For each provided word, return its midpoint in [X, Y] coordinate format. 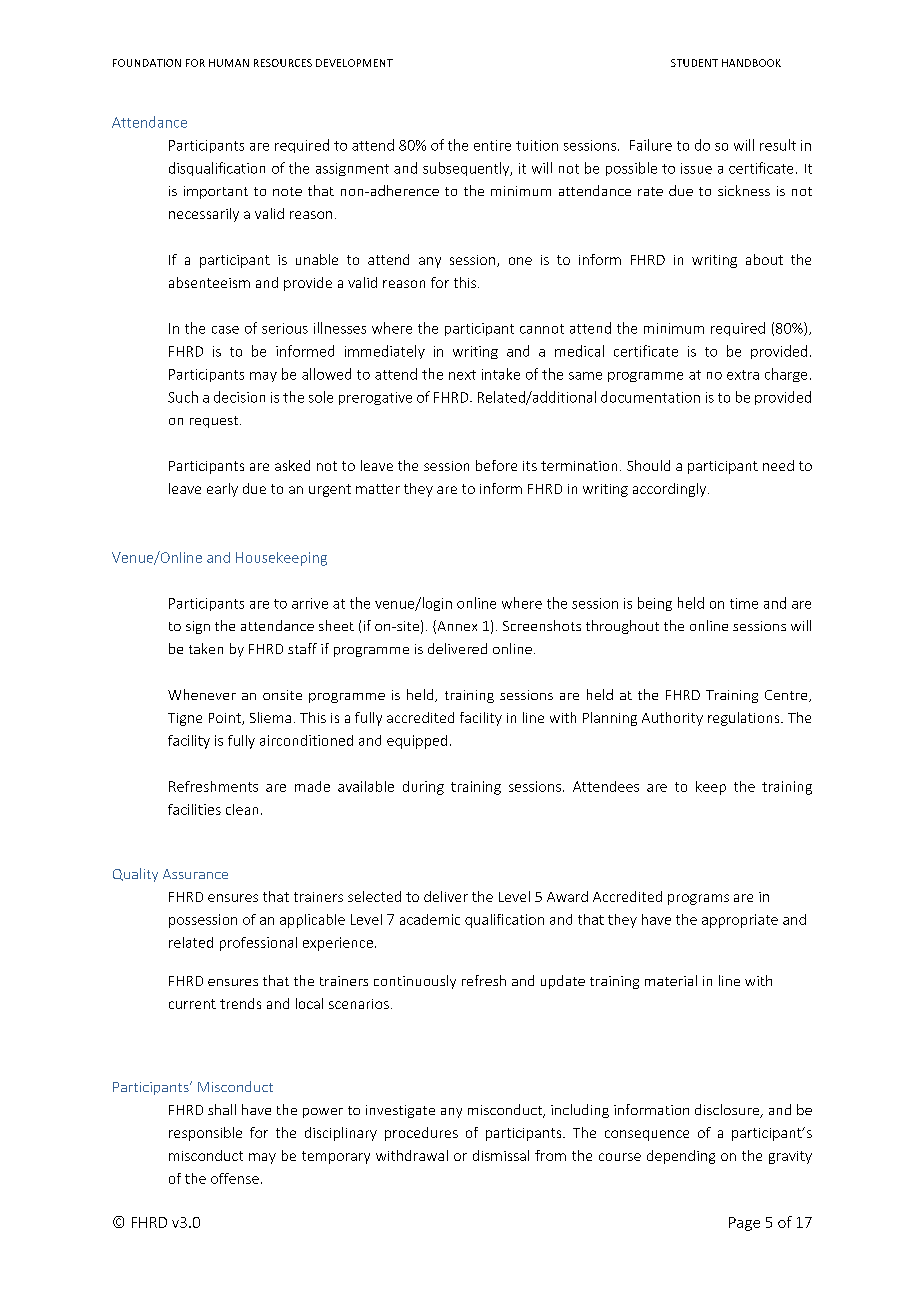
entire [492, 145]
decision [239, 397]
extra [743, 375]
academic [430, 919]
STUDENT [694, 63]
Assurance [195, 874]
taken [206, 648]
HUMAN [229, 63]
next [462, 375]
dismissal [501, 1155]
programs [698, 899]
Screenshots [542, 625]
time [744, 603]
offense [235, 1178]
